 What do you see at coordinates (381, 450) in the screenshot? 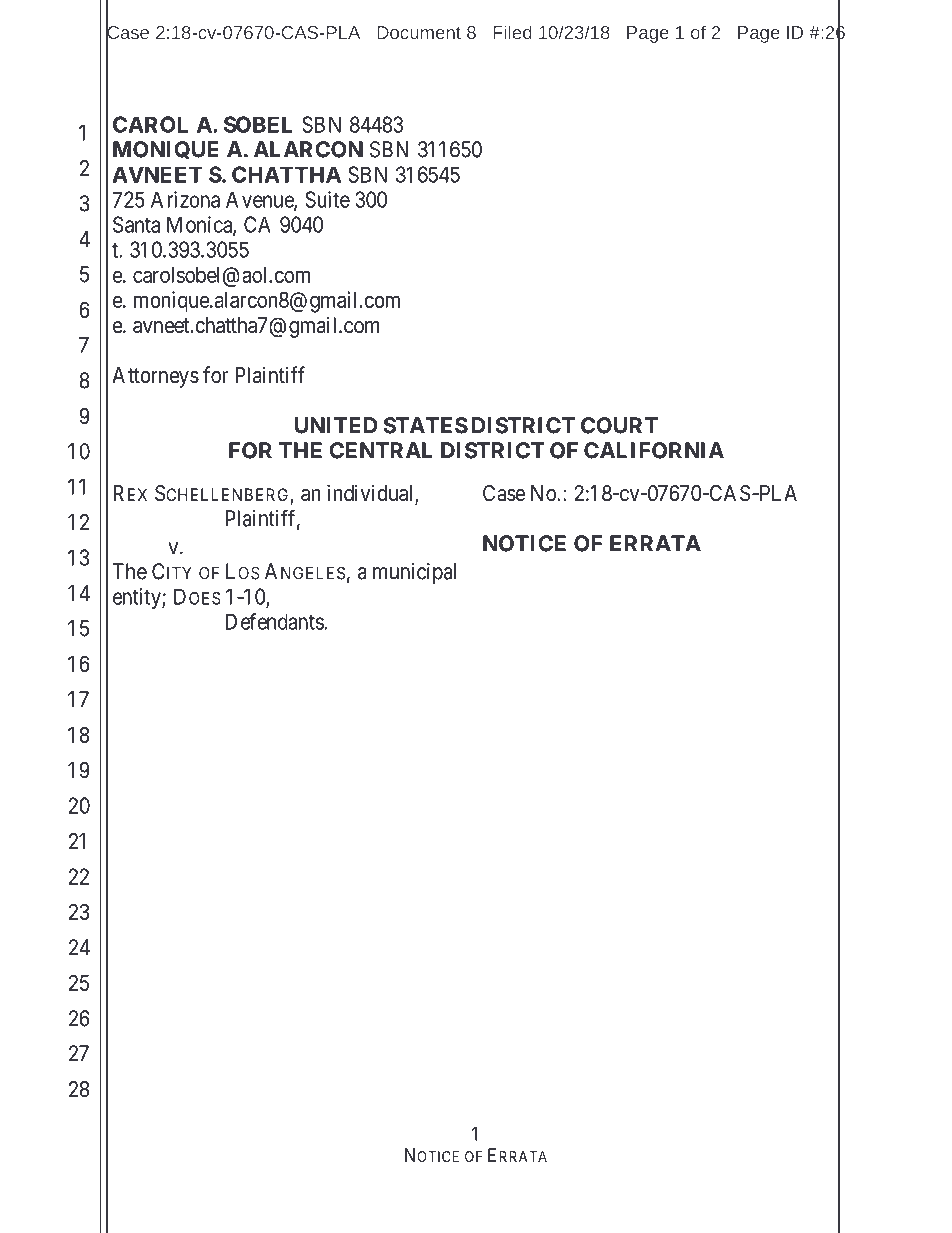
I see `CENTRAL` at bounding box center [381, 450].
